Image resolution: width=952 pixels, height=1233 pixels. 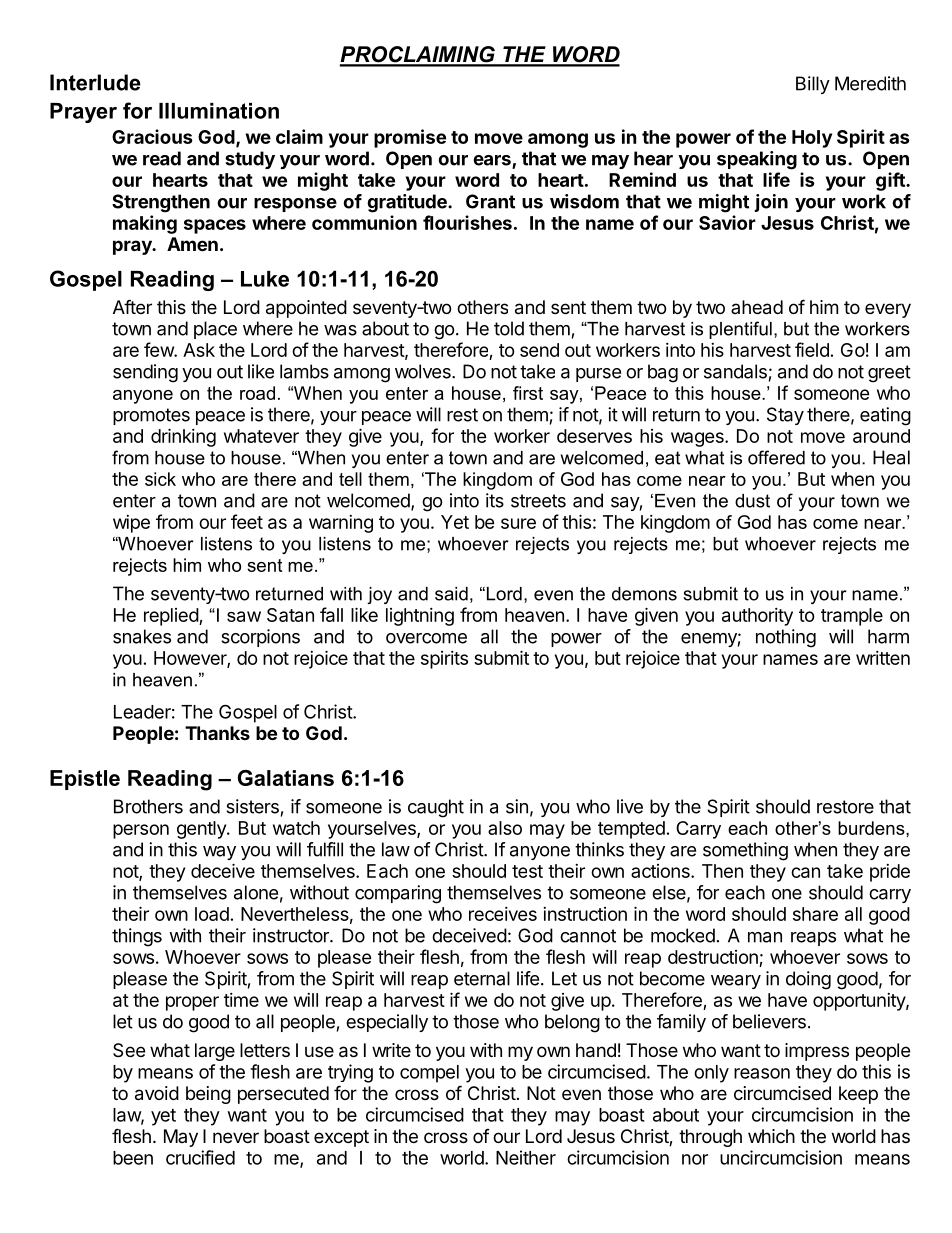 What do you see at coordinates (771, 1136) in the screenshot?
I see `which` at bounding box center [771, 1136].
